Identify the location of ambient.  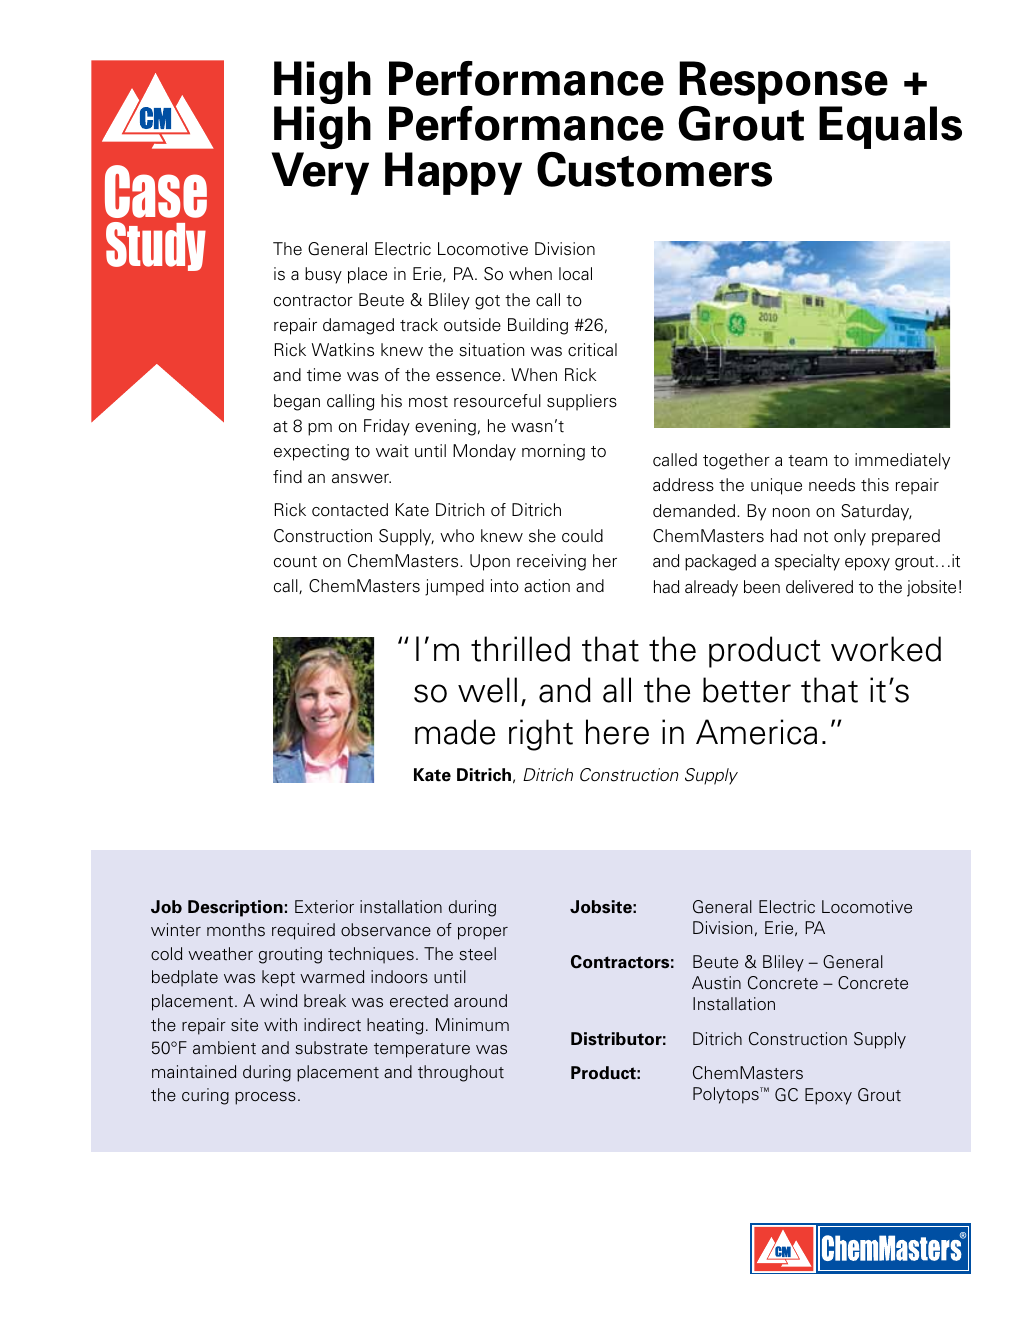
(224, 1048).
